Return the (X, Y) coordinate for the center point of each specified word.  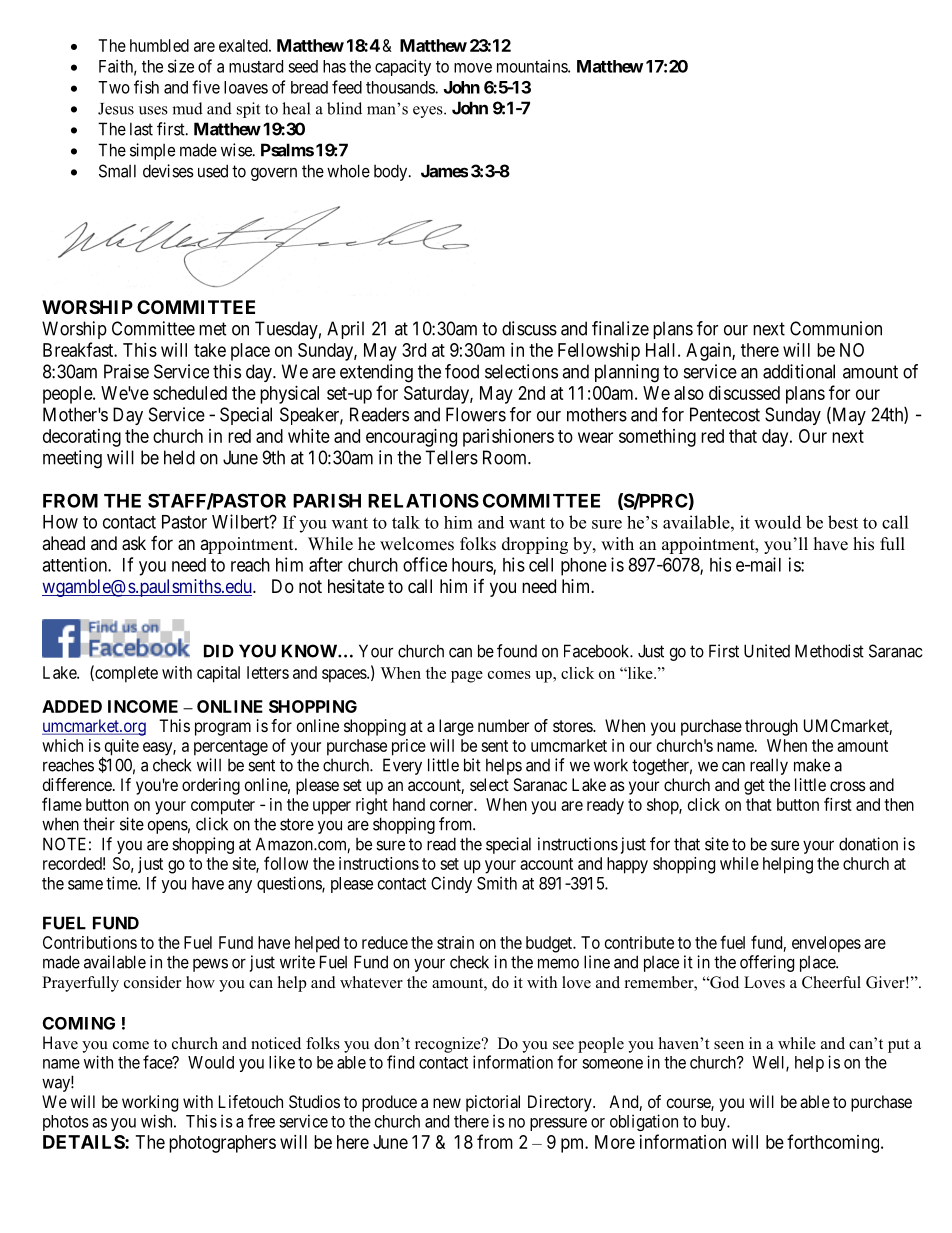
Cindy (451, 884)
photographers (222, 1144)
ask (134, 543)
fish (146, 87)
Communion (836, 328)
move (473, 68)
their (99, 824)
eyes (429, 112)
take (210, 350)
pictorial (493, 1103)
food (462, 371)
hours (473, 566)
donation (868, 844)
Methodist (829, 651)
